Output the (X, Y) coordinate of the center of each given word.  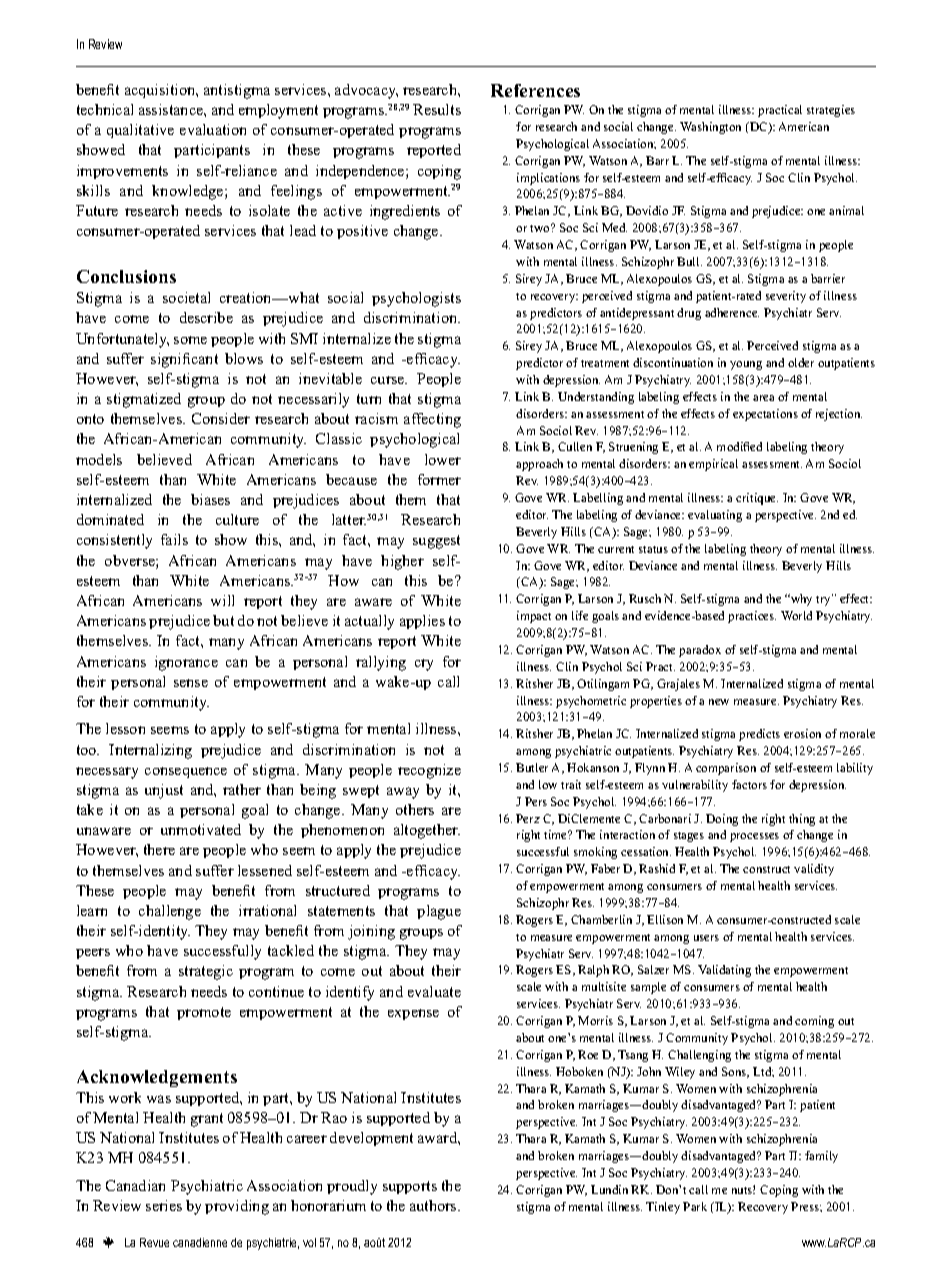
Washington (710, 128)
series (164, 1205)
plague (439, 912)
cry (424, 665)
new (719, 702)
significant (184, 360)
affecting (432, 420)
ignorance (186, 663)
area (763, 398)
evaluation (213, 129)
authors (434, 1205)
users (706, 938)
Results (437, 109)
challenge (170, 912)
